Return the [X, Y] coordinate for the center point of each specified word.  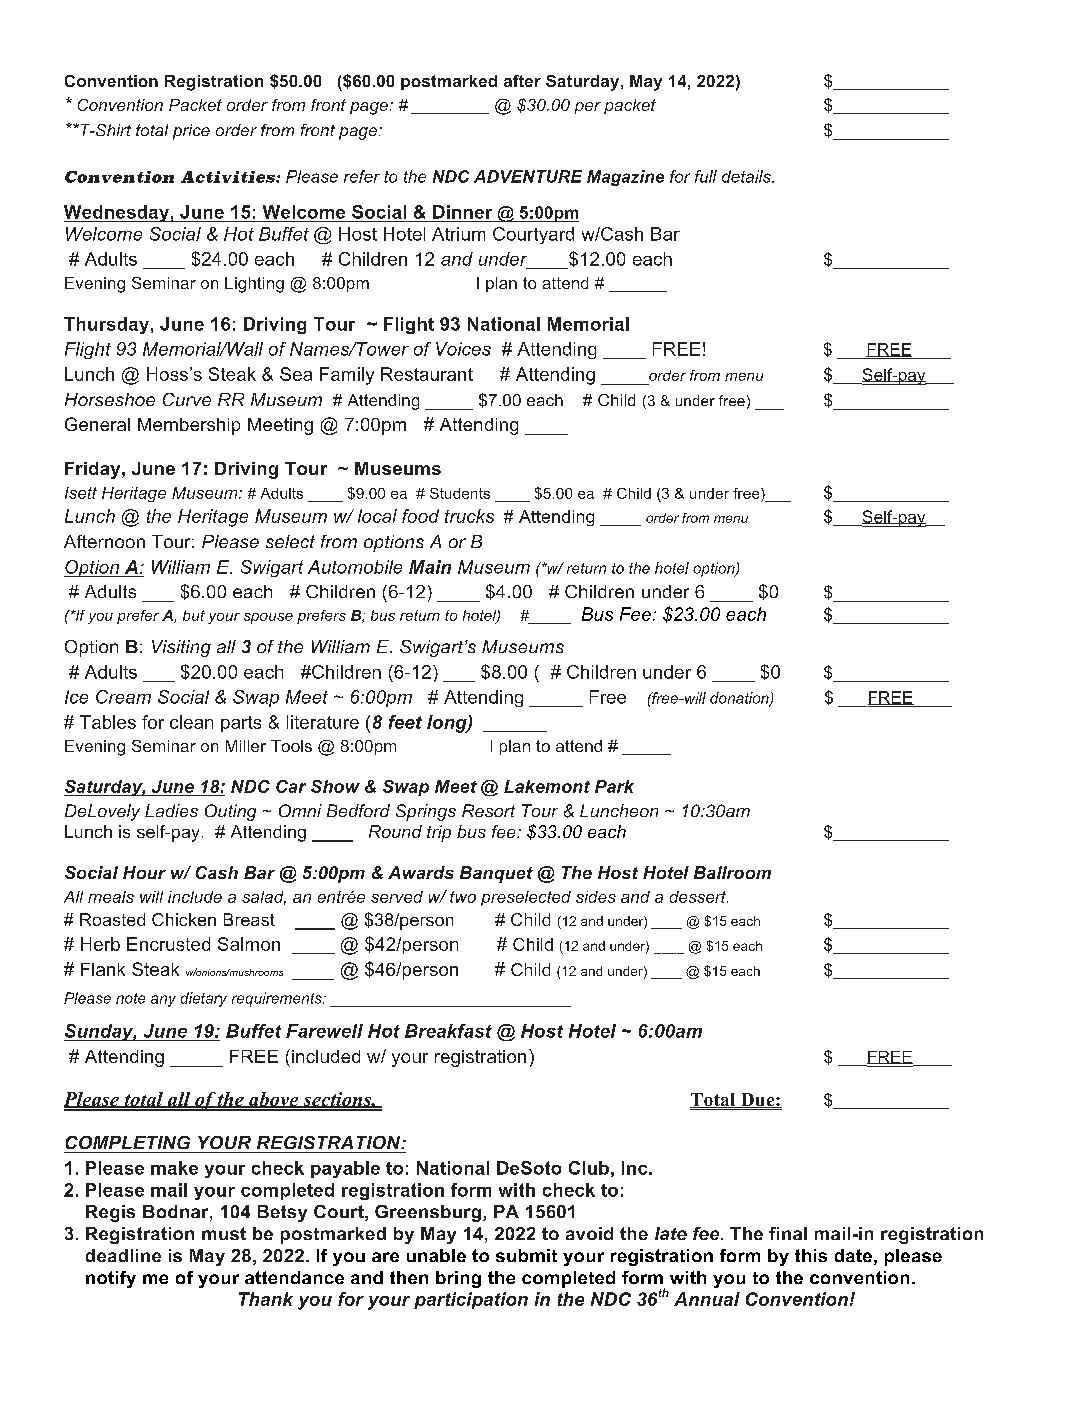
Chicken [184, 919]
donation [740, 699]
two [463, 897]
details [747, 176]
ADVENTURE [528, 176]
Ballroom [732, 872]
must [224, 1233]
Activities [229, 177]
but [194, 615]
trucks [469, 516]
